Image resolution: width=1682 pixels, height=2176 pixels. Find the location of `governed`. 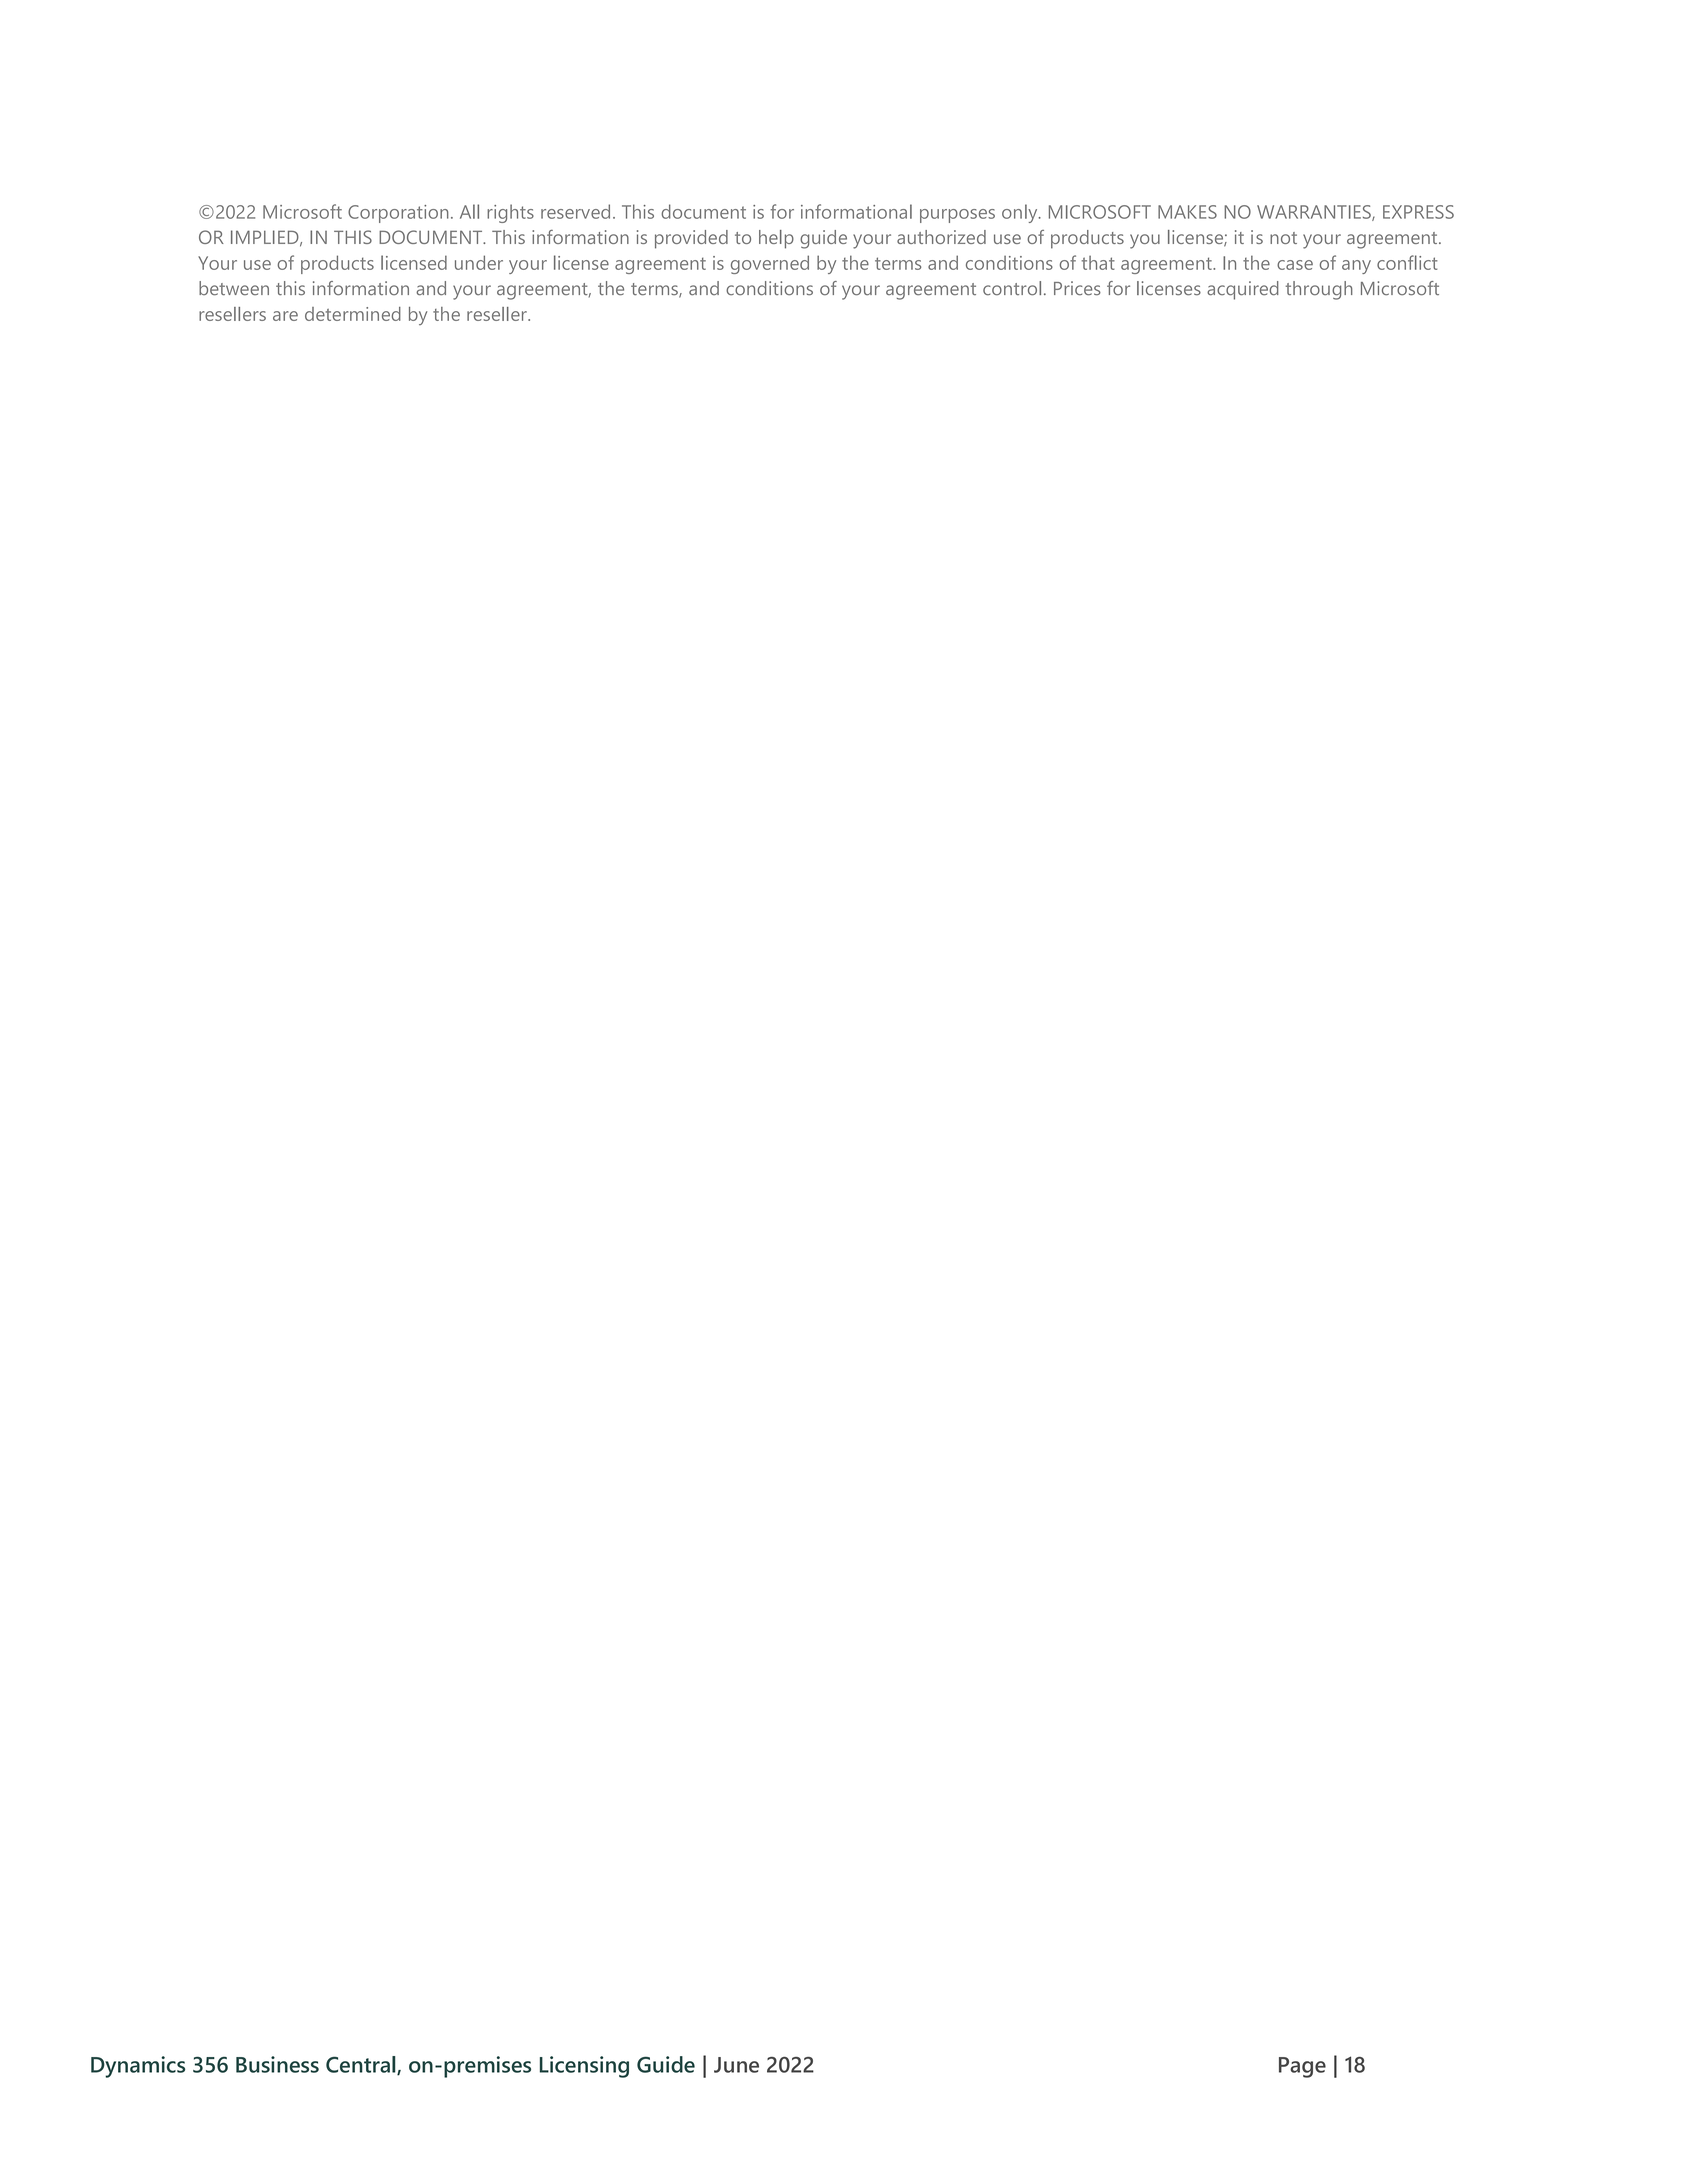

governed is located at coordinates (770, 264).
